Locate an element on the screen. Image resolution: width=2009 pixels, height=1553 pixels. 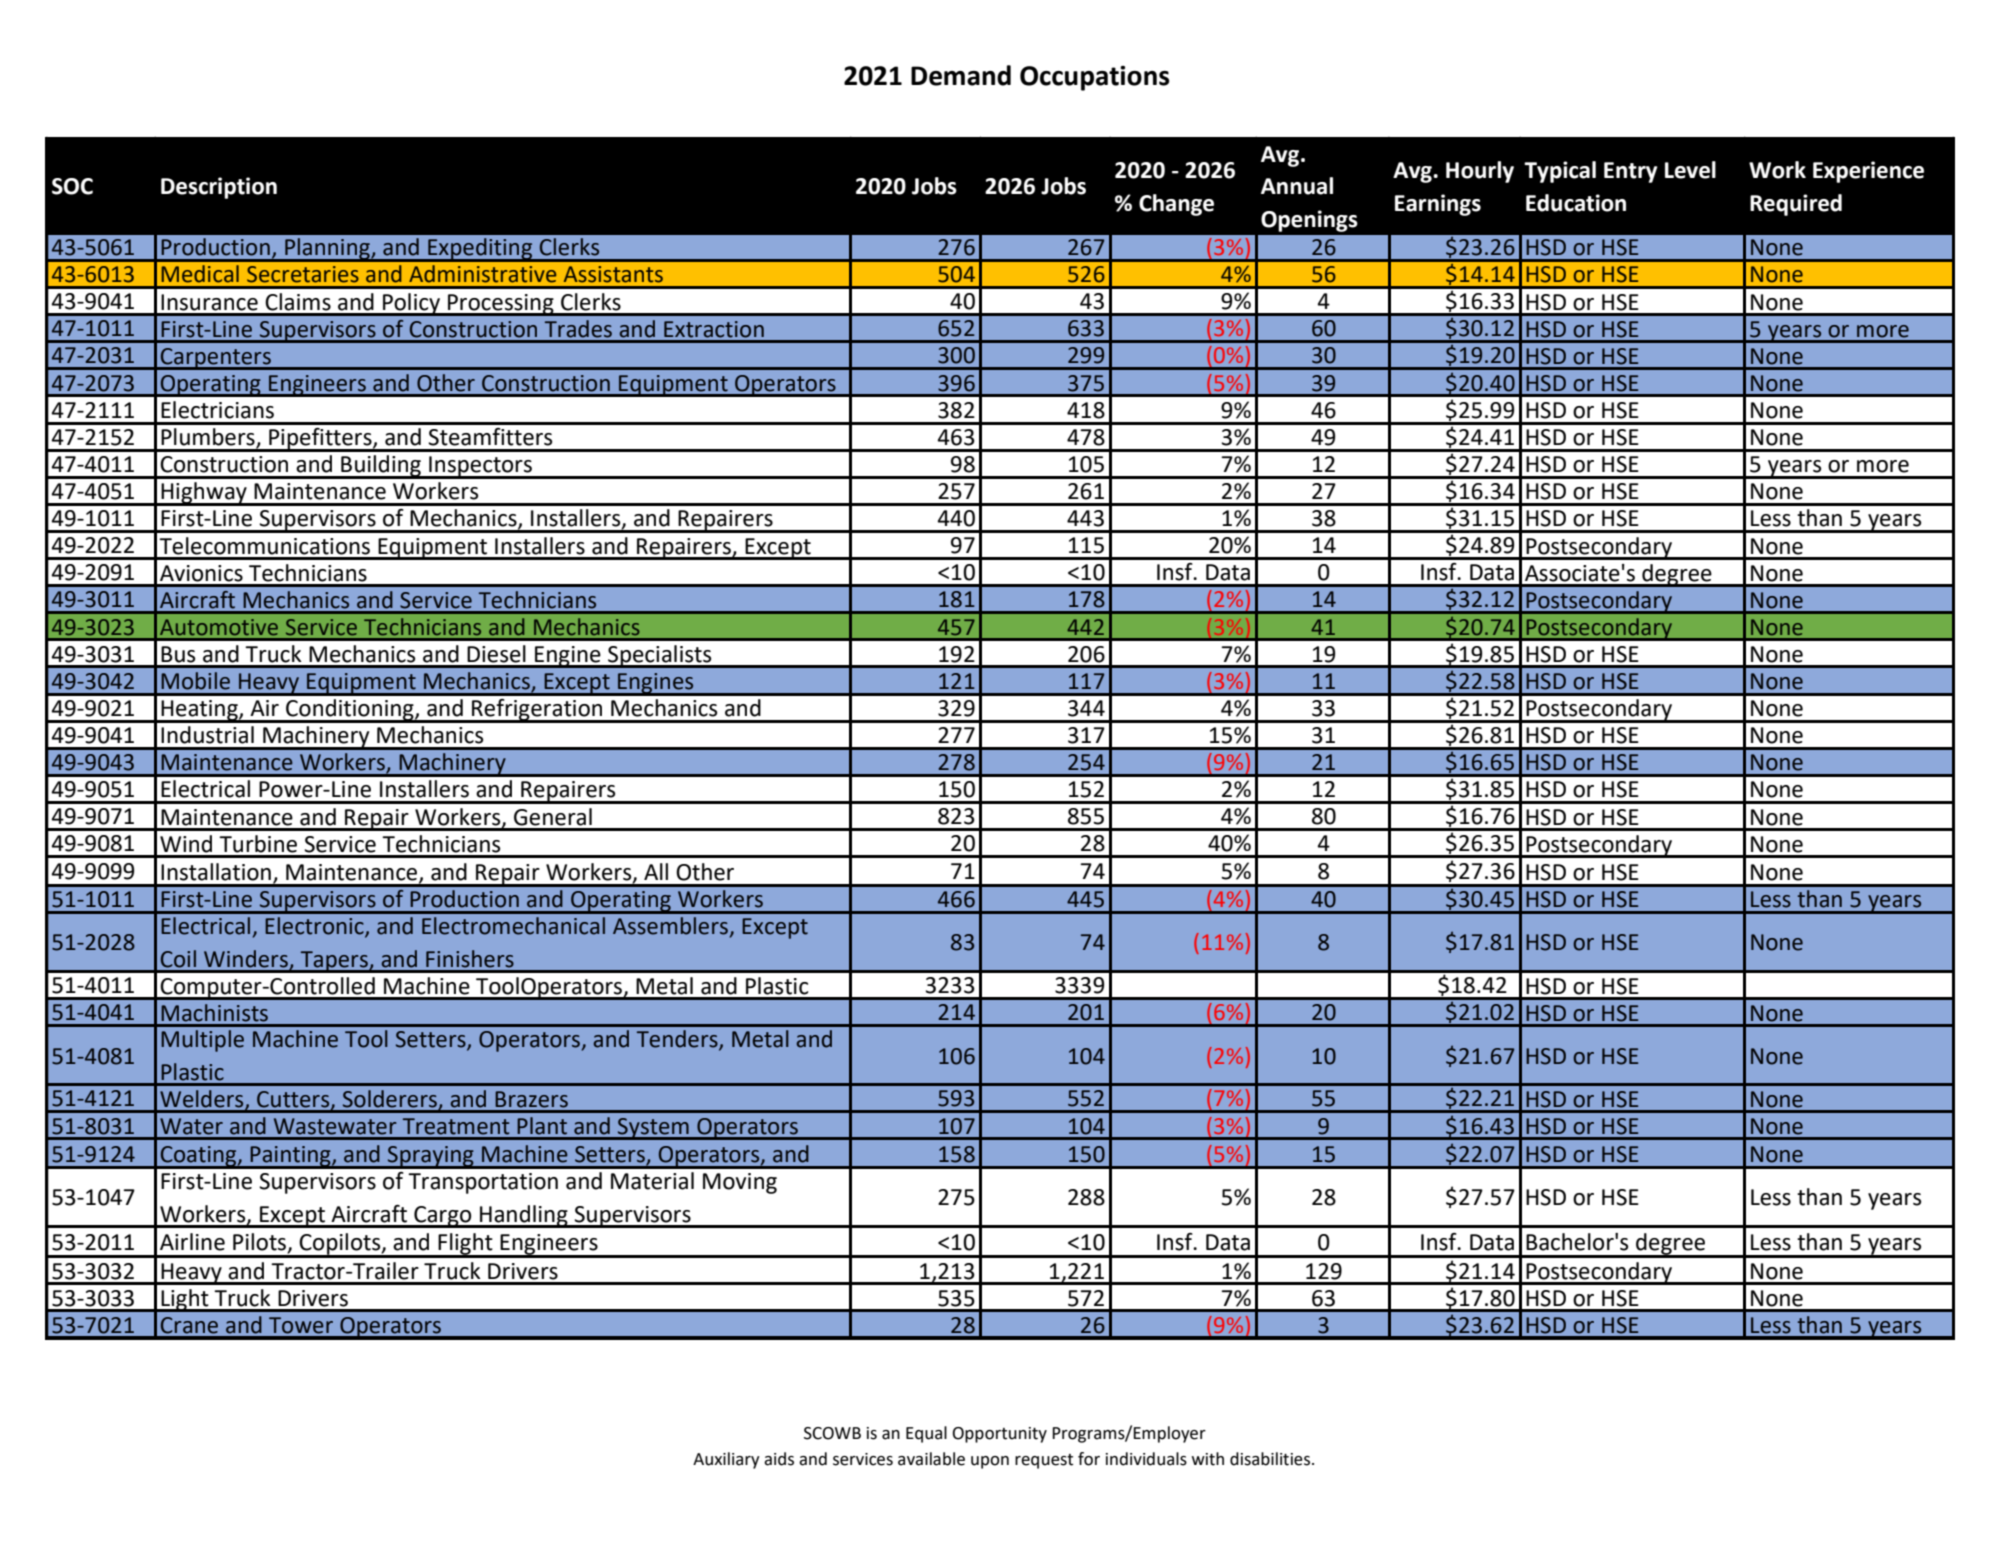
Moving is located at coordinates (740, 1183).
